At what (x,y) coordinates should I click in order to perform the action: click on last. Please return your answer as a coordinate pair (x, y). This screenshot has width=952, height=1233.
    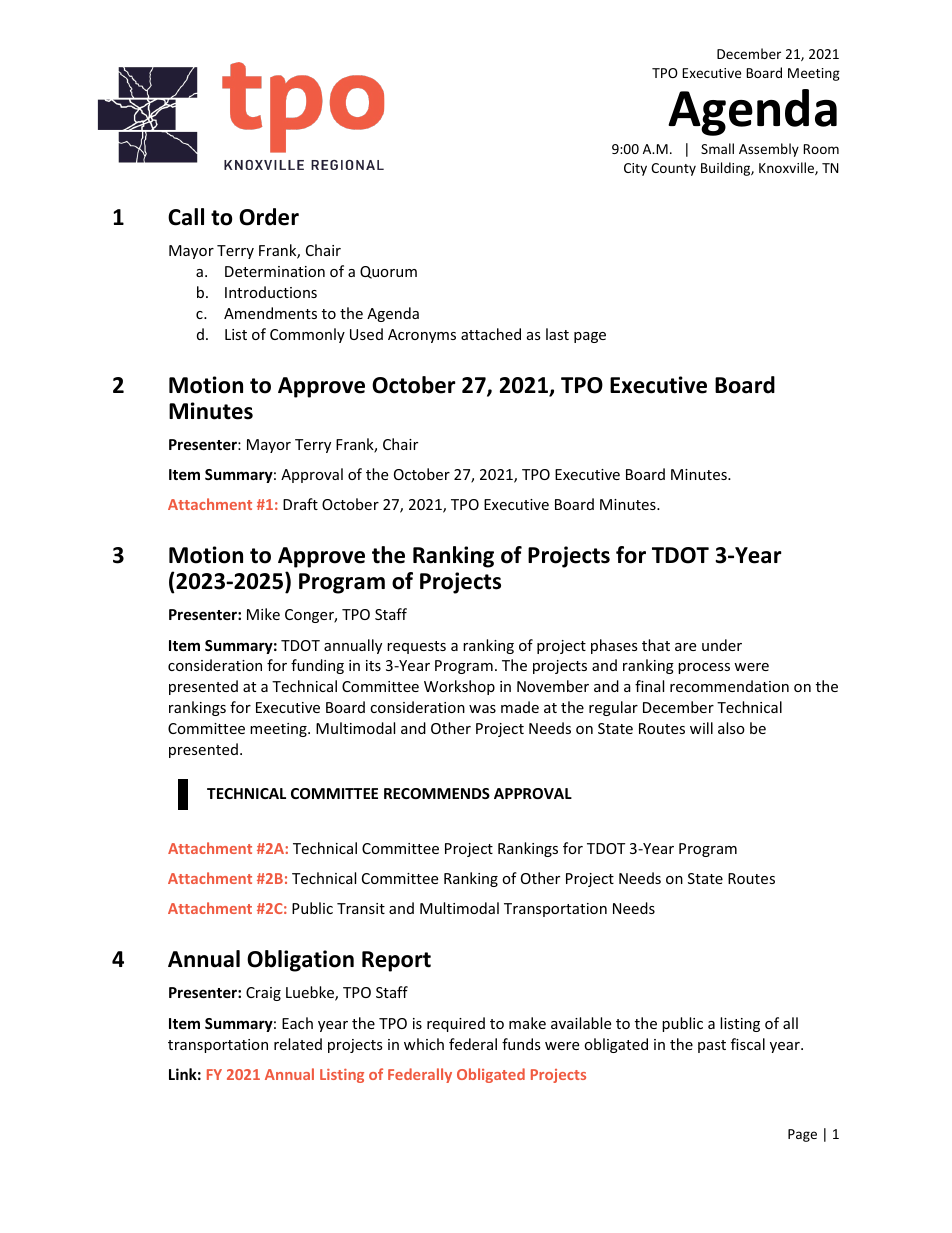
    Looking at the image, I should click on (557, 334).
